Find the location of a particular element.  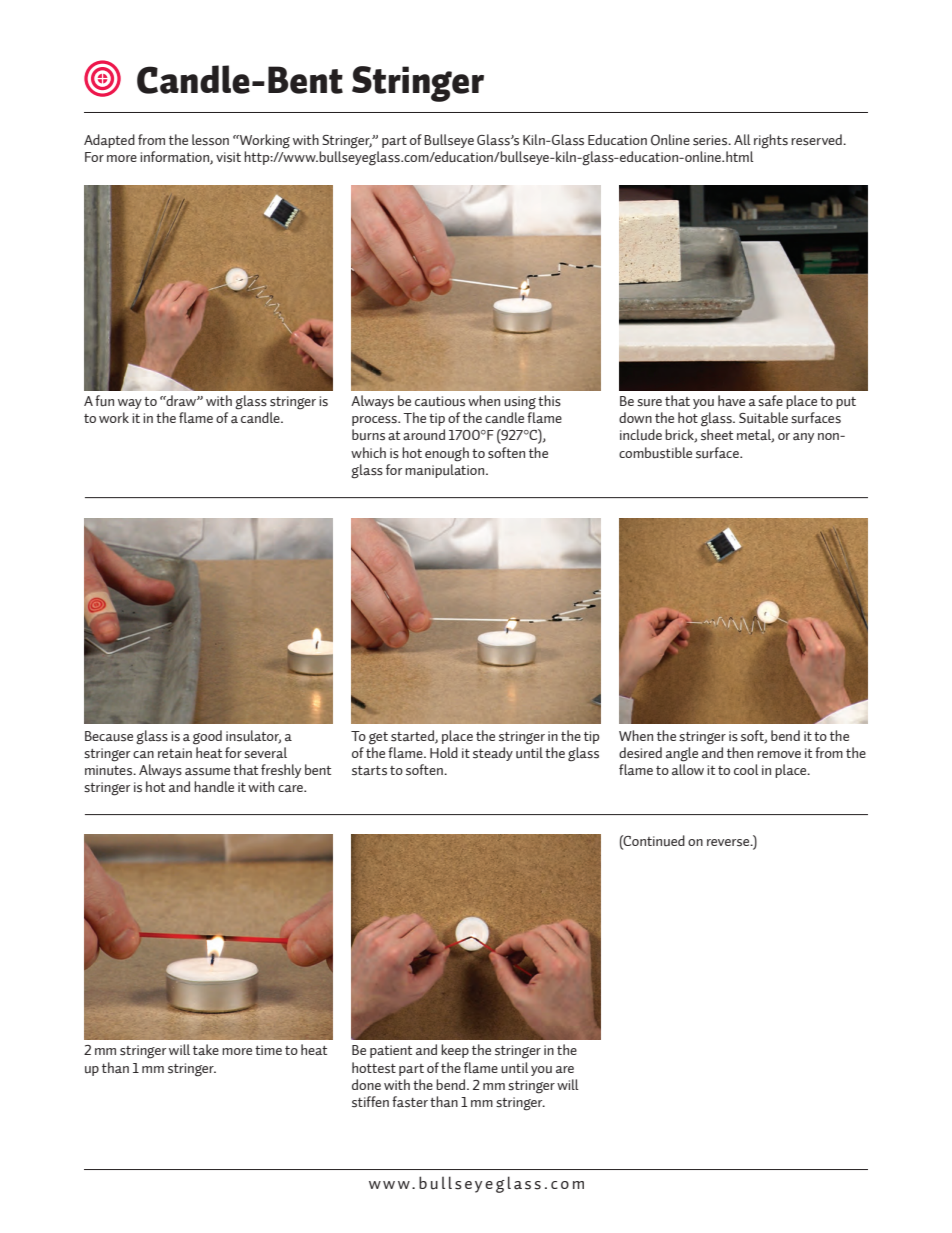

rights is located at coordinates (771, 141).
